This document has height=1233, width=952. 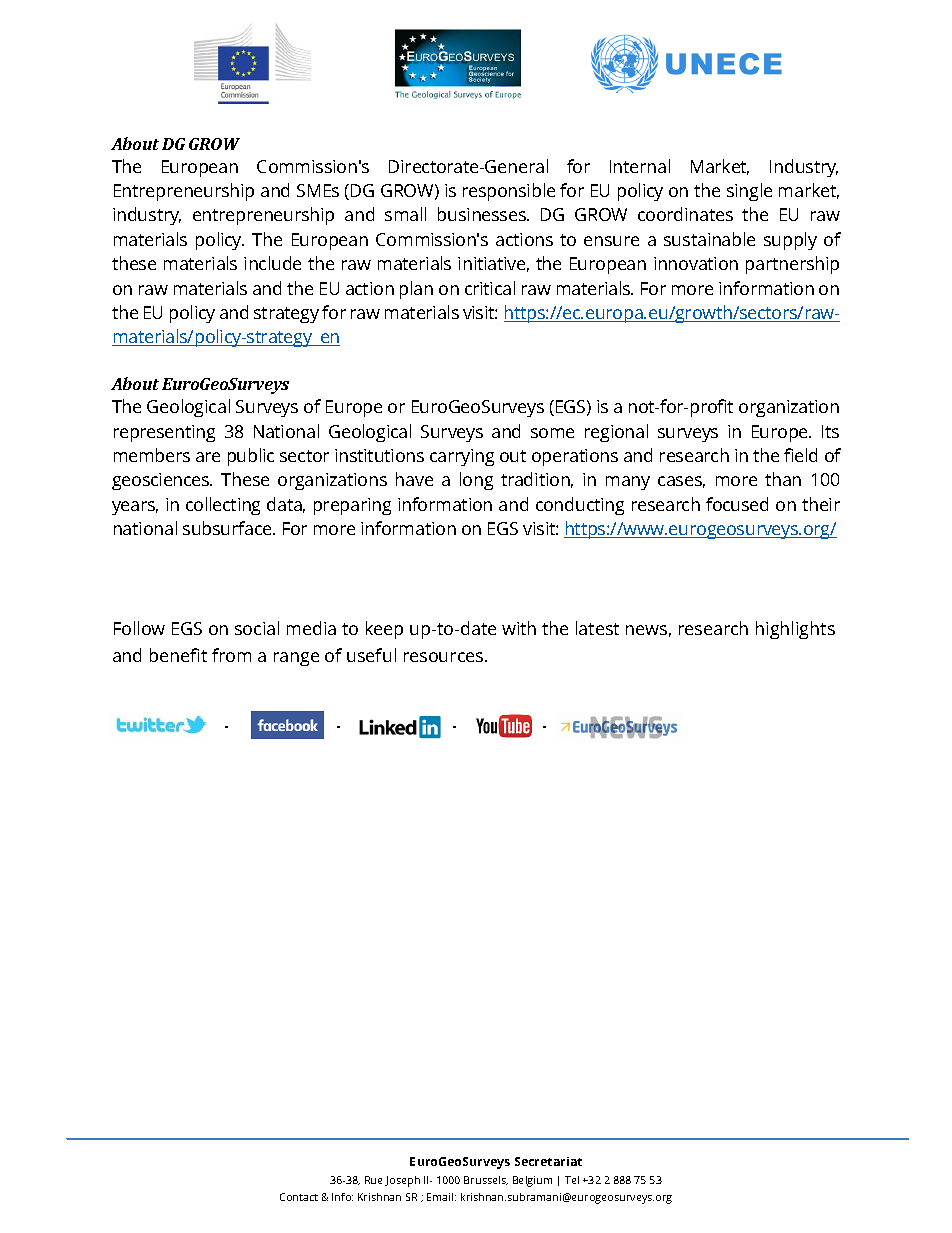 I want to click on single, so click(x=749, y=192).
